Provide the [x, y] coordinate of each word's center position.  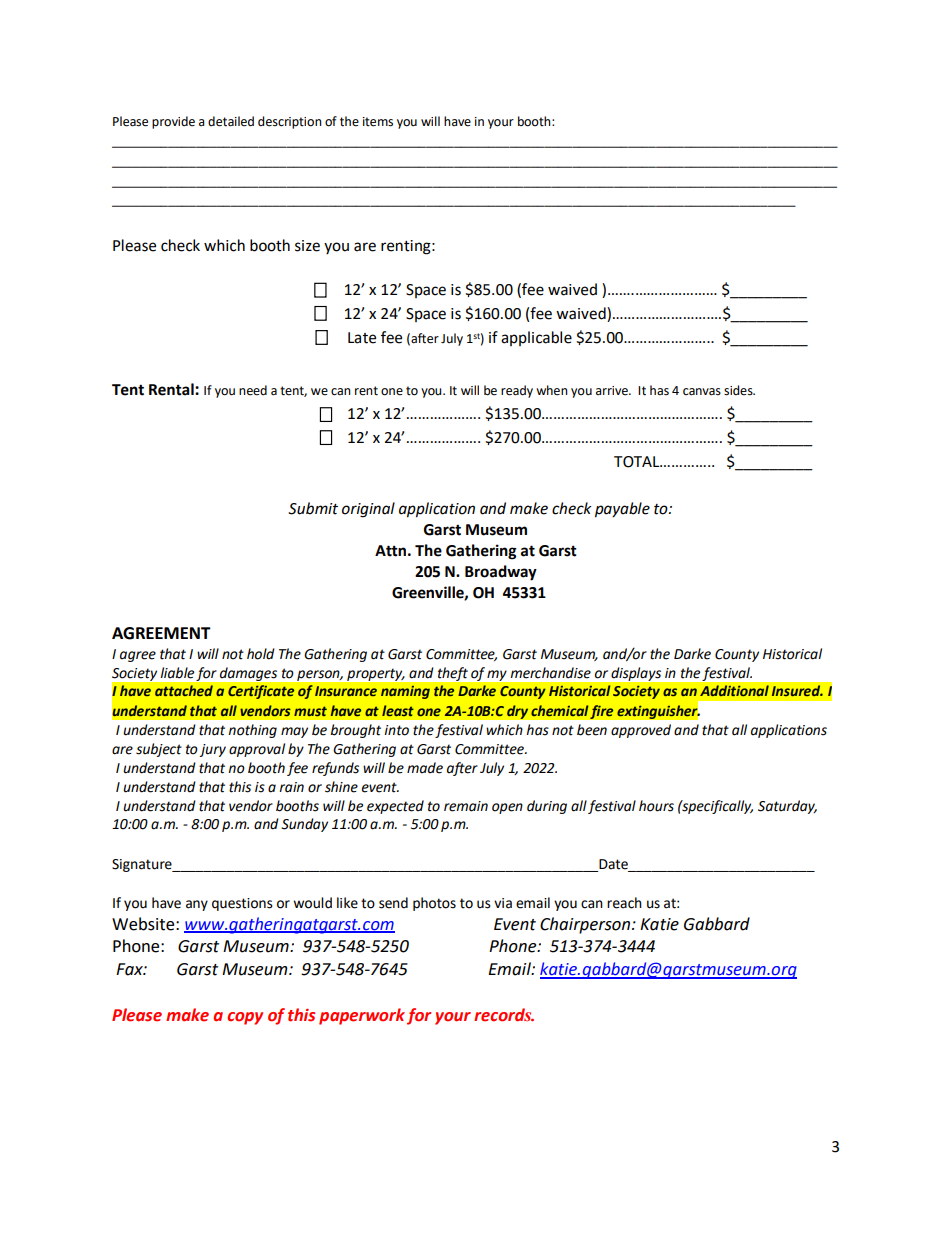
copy [245, 1018]
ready [517, 391]
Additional [734, 690]
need [253, 390]
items [378, 122]
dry [518, 712]
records [504, 1015]
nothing [252, 731]
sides [739, 390]
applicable [536, 338]
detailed [231, 121]
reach [624, 903]
